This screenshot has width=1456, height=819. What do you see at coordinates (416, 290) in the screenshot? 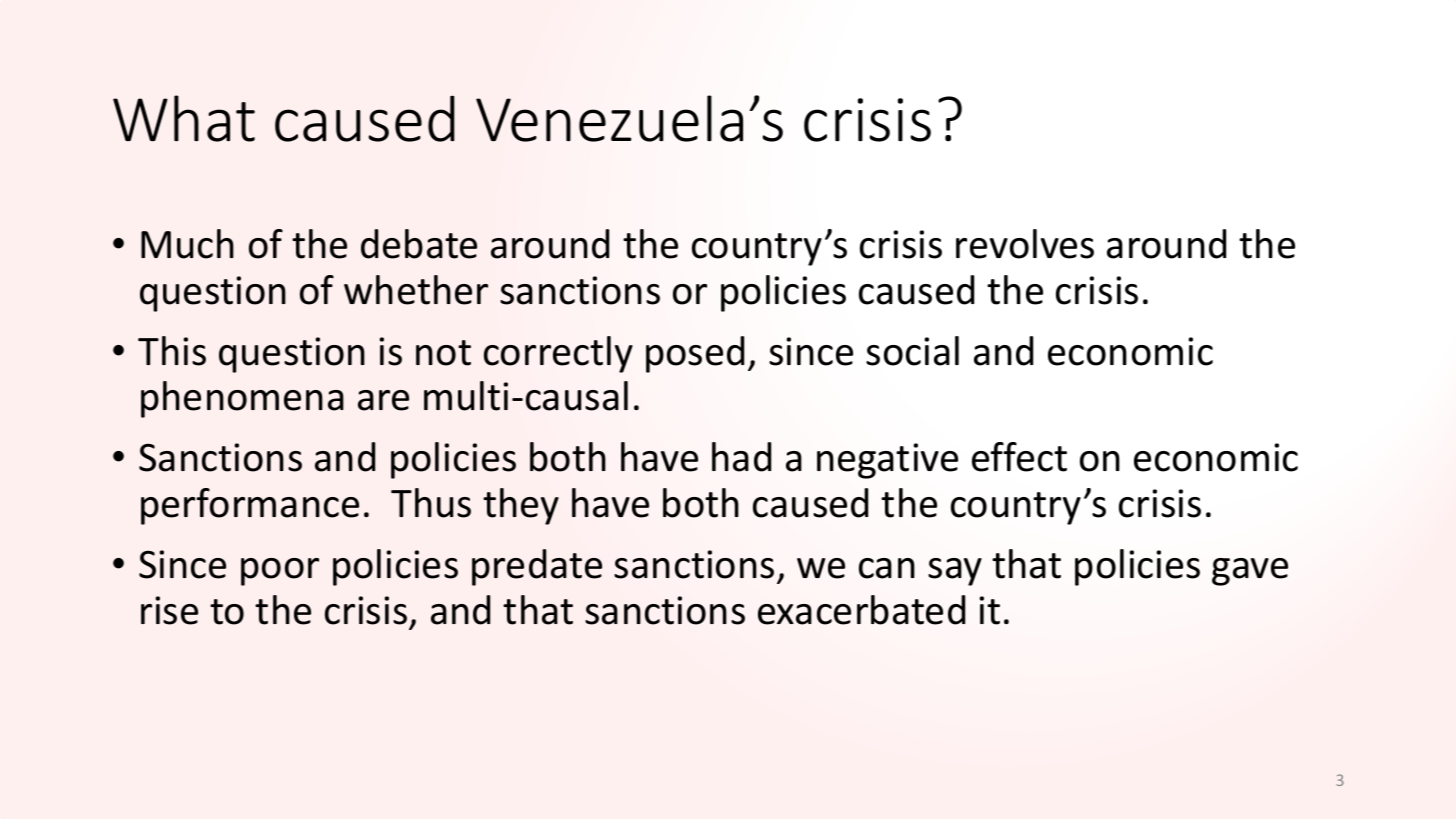
I see `whether` at bounding box center [416, 290].
